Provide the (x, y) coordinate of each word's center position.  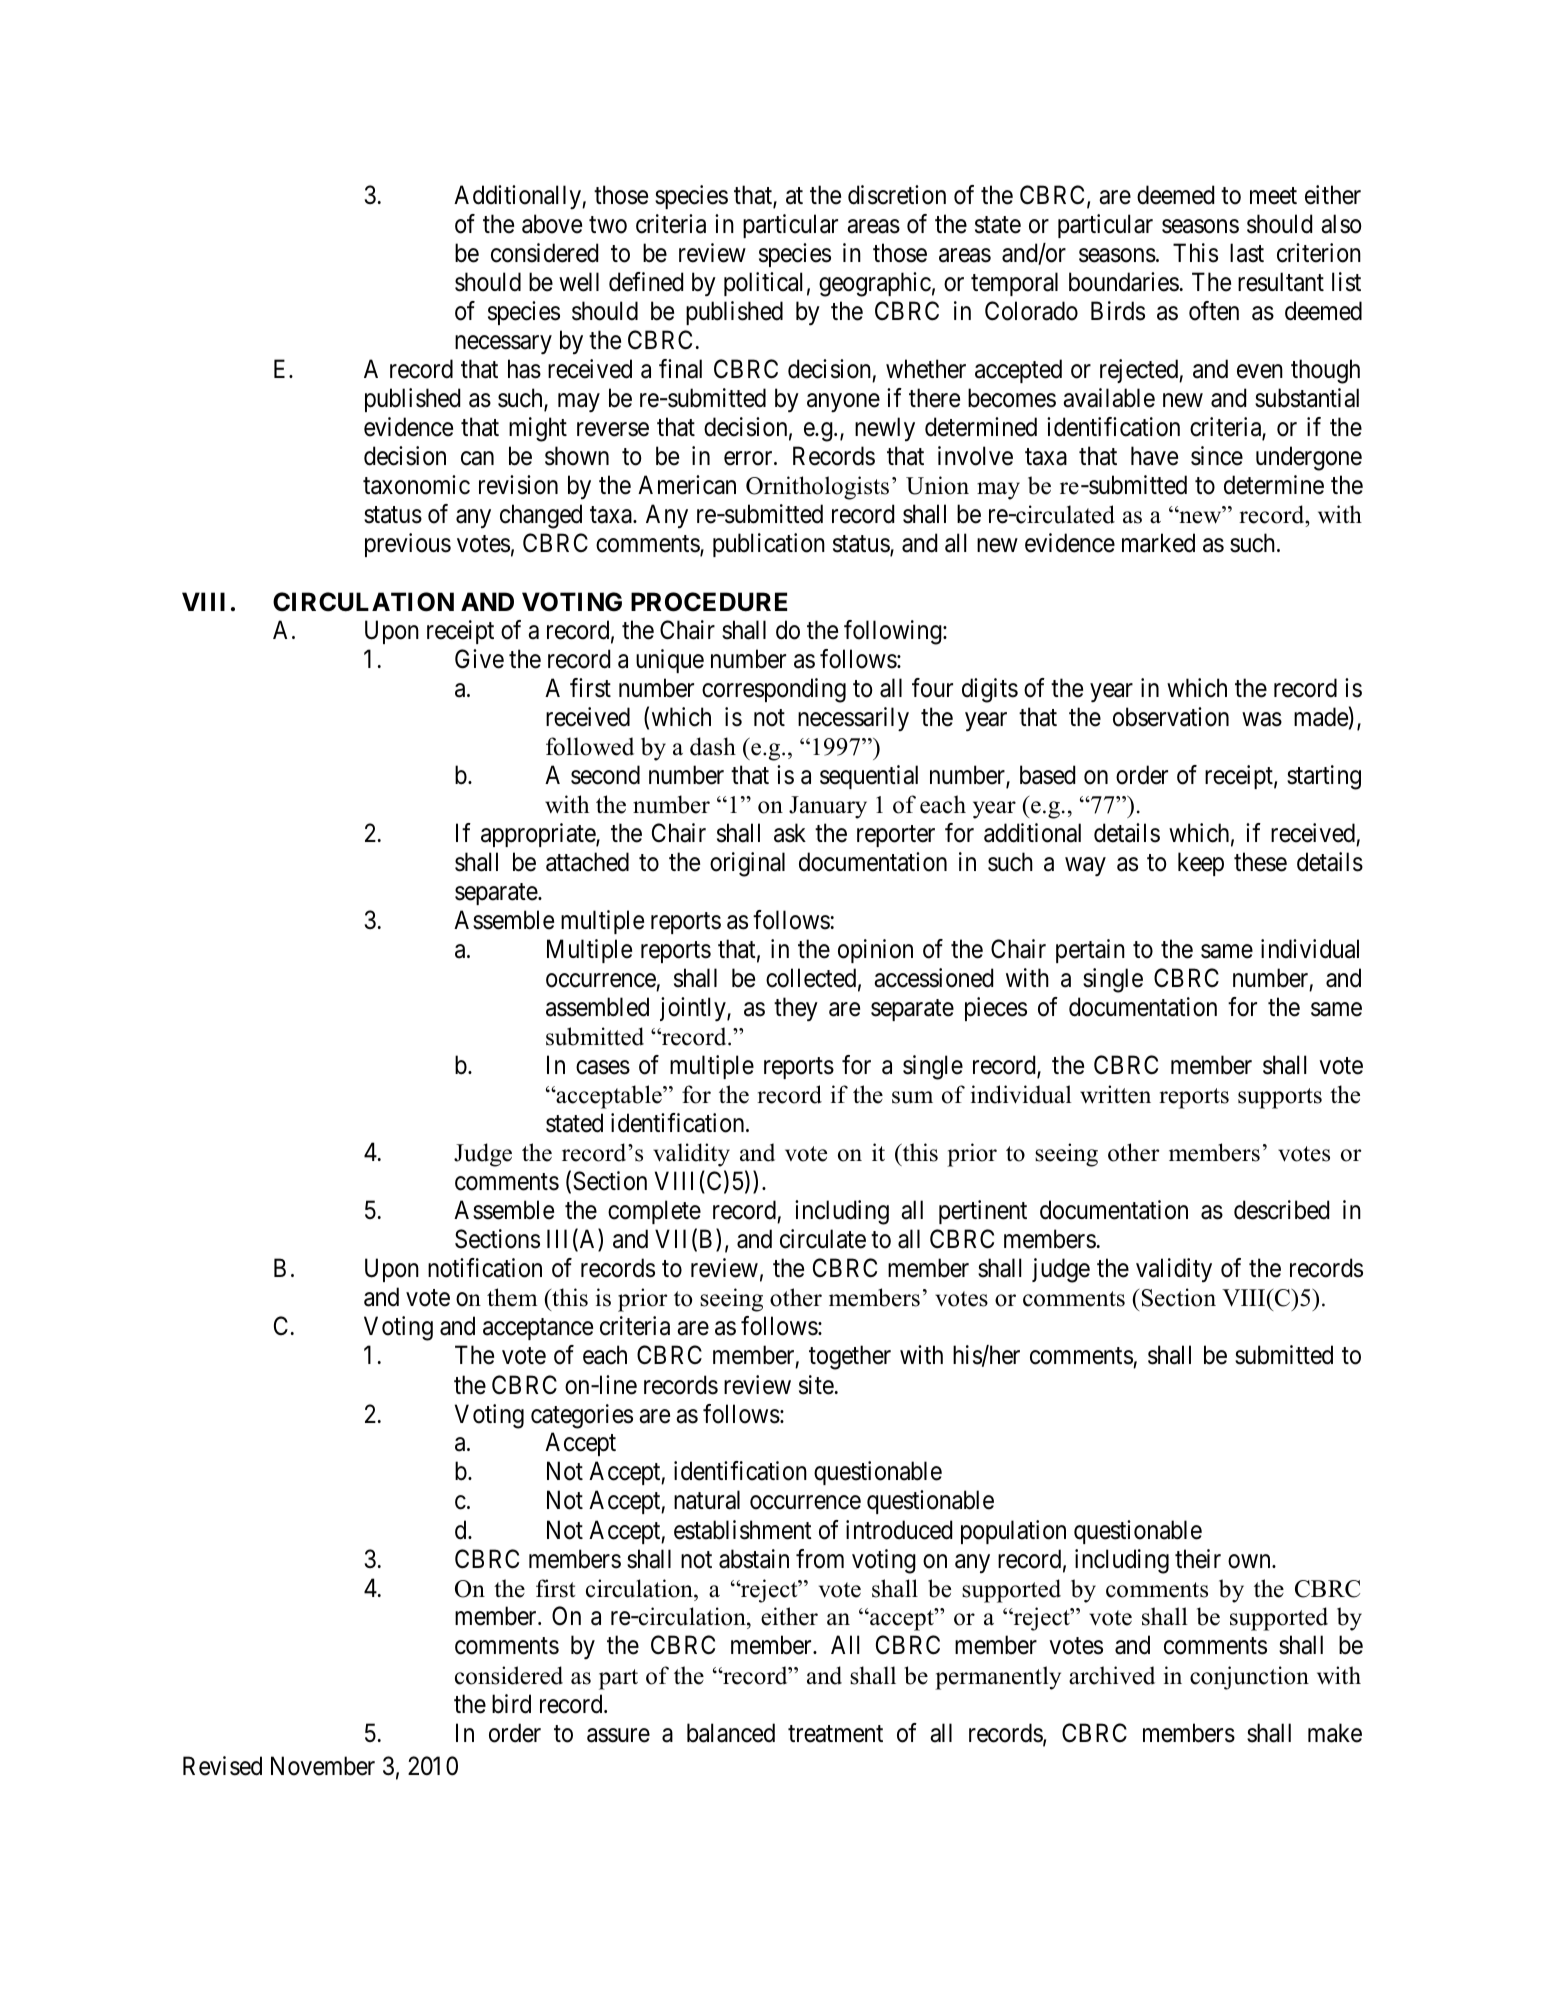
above (552, 224)
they (796, 1009)
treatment (835, 1734)
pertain (1090, 951)
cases (603, 1068)
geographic (875, 284)
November (323, 1766)
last (1247, 253)
